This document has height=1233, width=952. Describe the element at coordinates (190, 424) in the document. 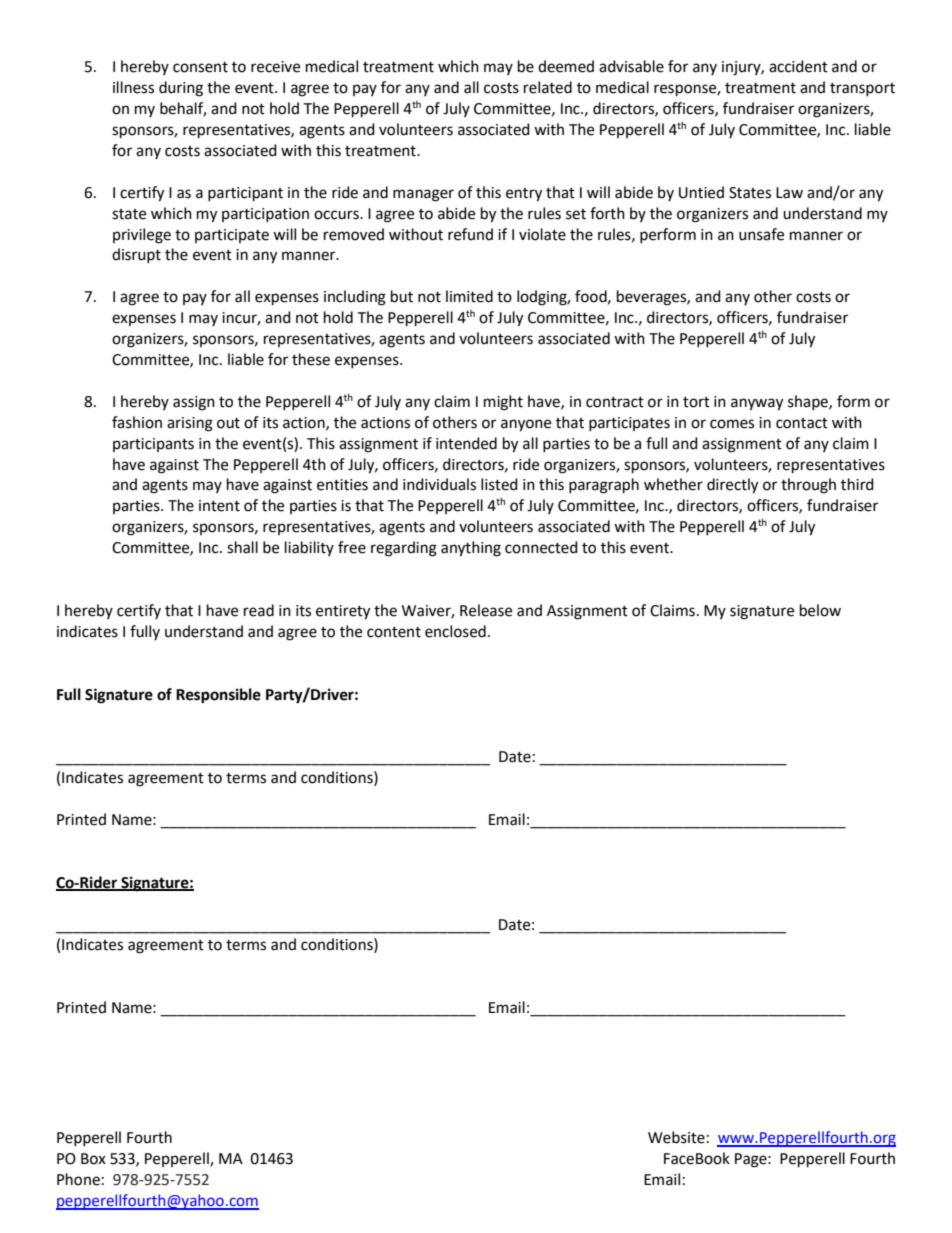

I see `arising` at that location.
